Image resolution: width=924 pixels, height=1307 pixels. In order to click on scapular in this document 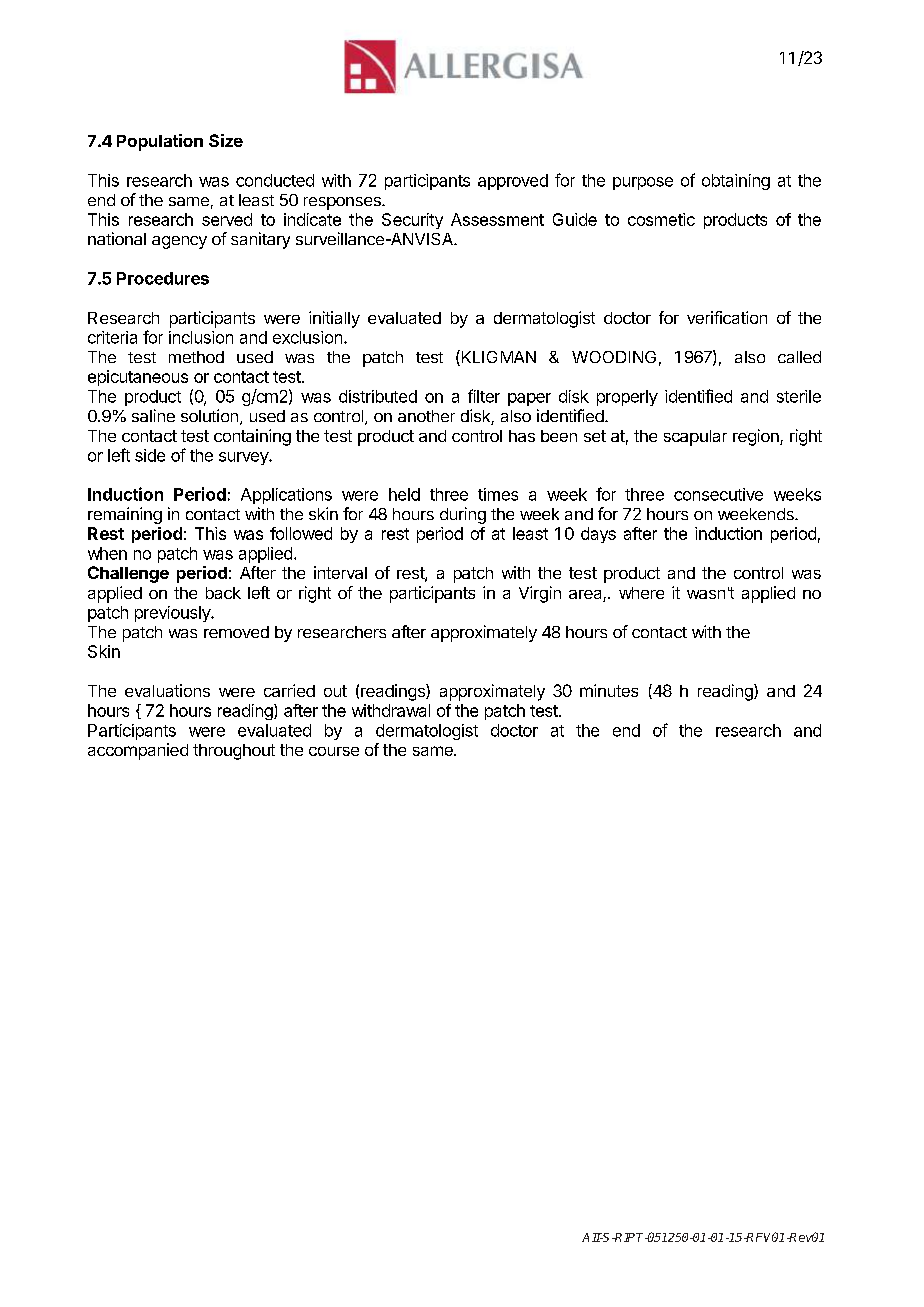, I will do `click(695, 438)`.
